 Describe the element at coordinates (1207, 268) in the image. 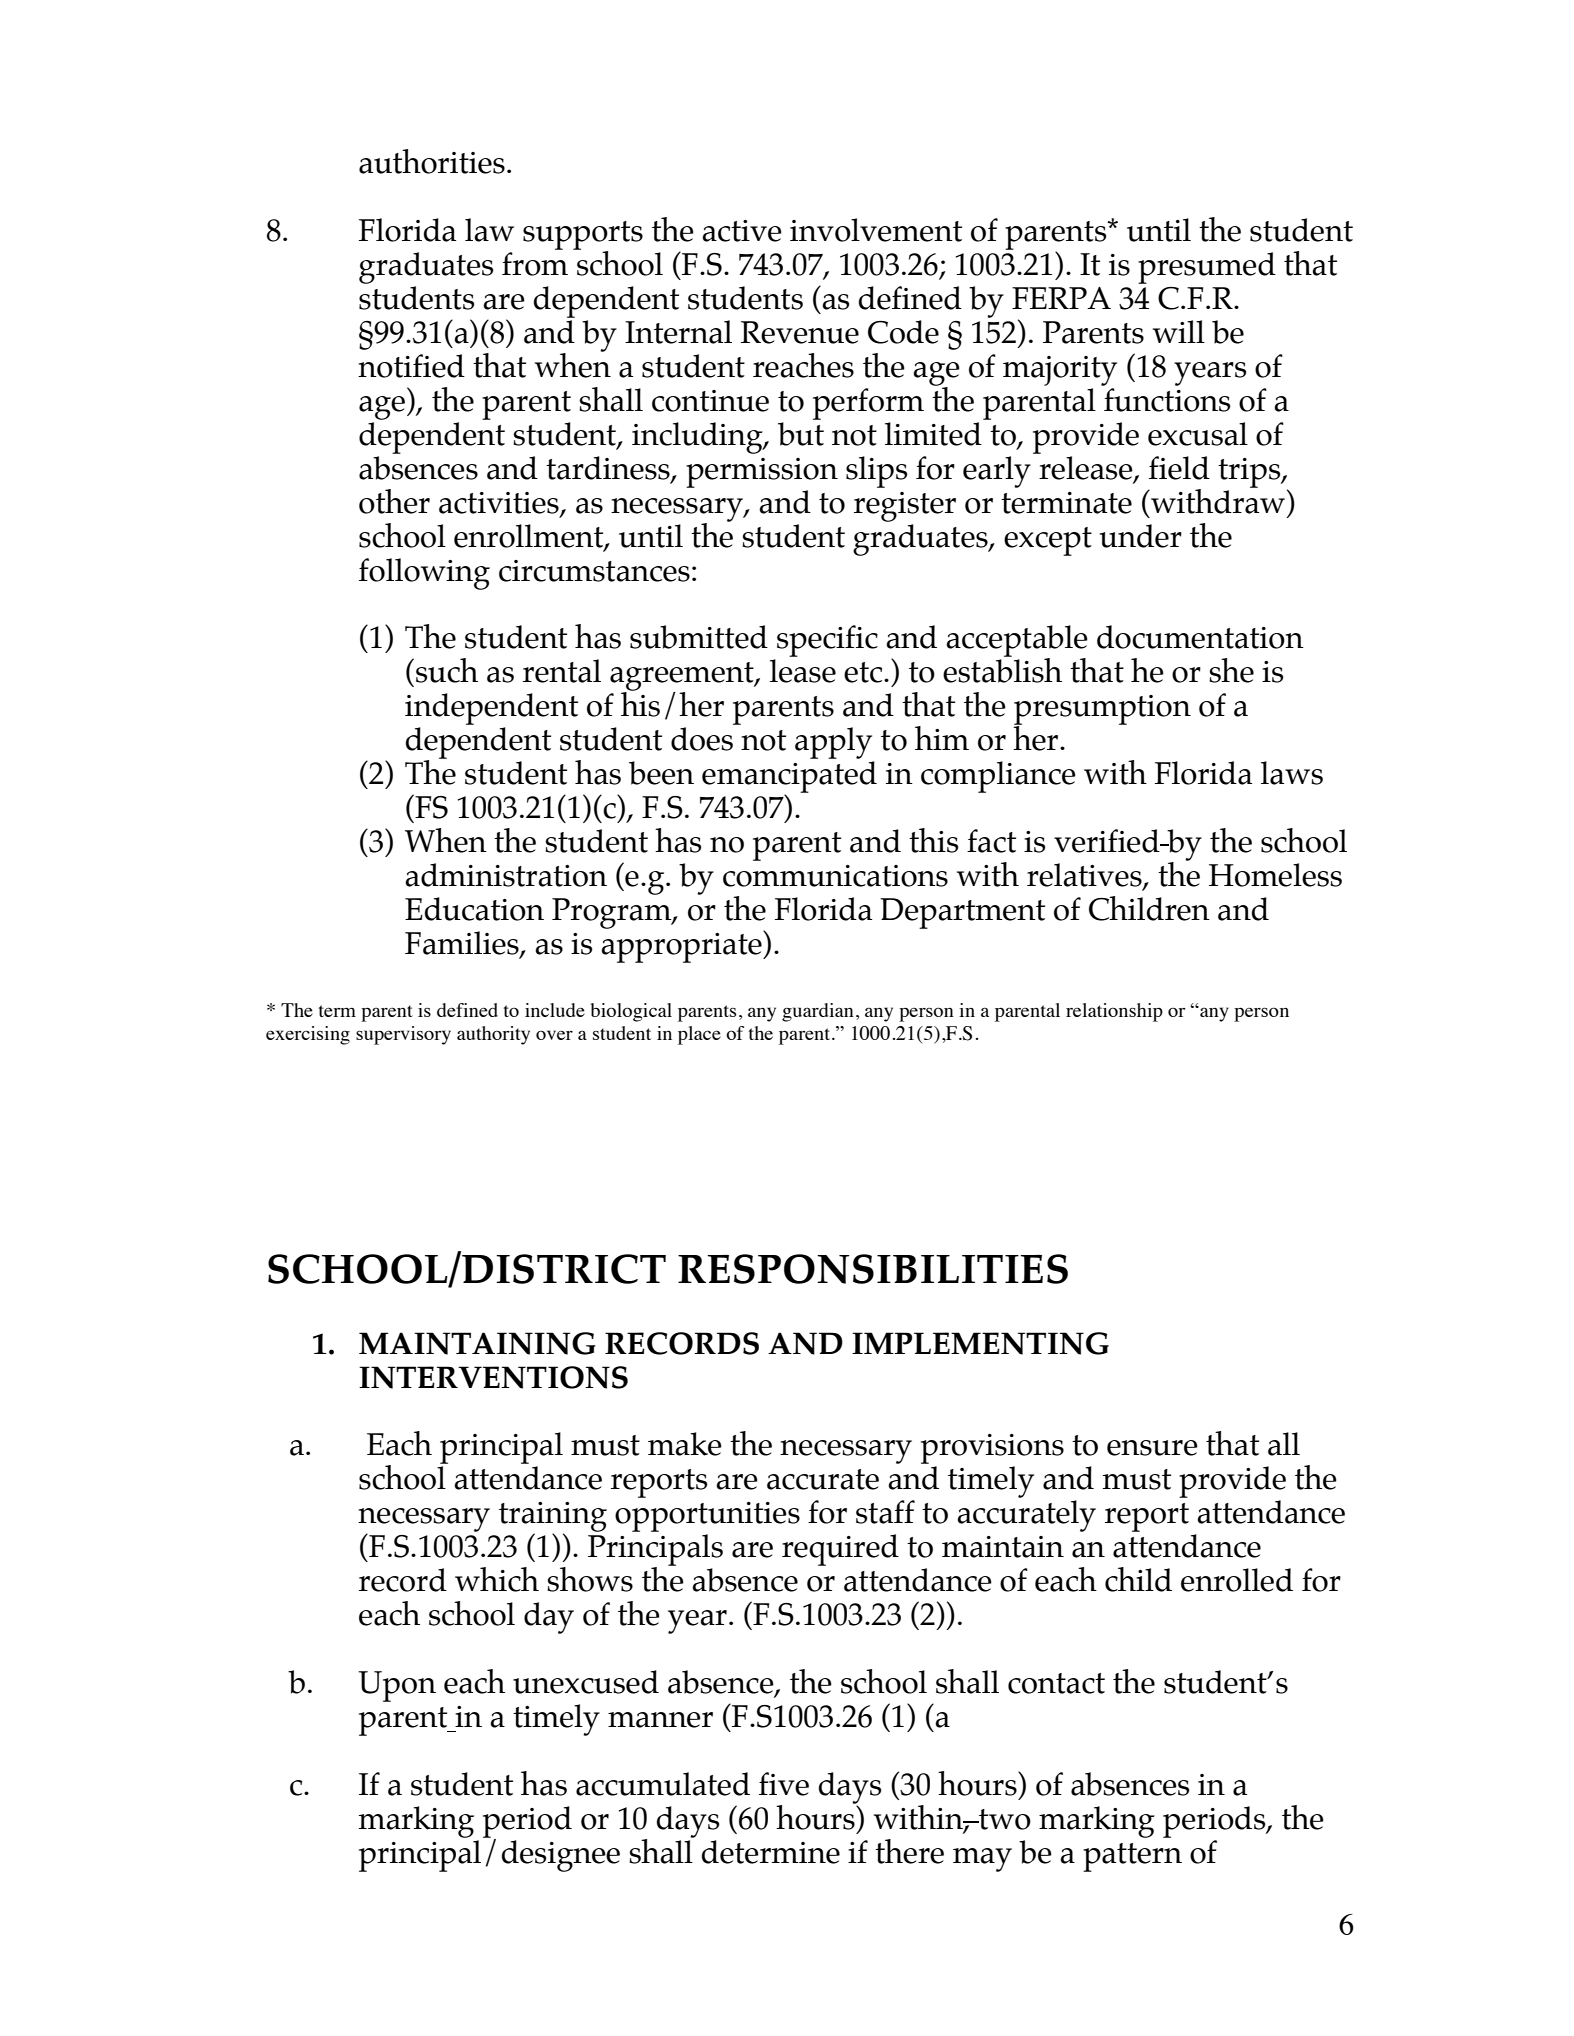

I see `presumed` at that location.
